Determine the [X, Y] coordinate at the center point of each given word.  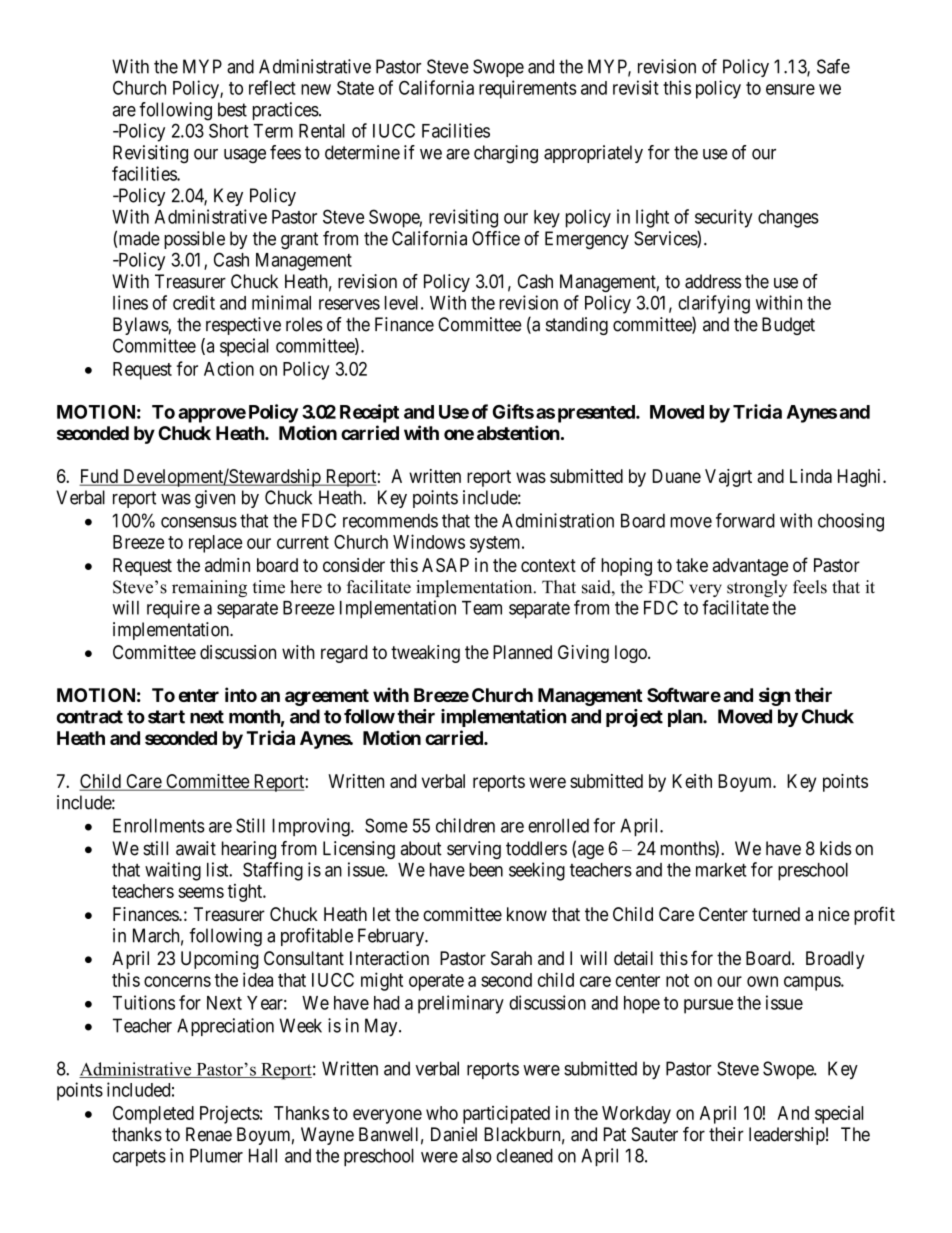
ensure [790, 89]
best [232, 109]
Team [482, 608]
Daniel [454, 1134]
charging [506, 154]
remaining [209, 588]
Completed [153, 1115]
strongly [757, 588]
